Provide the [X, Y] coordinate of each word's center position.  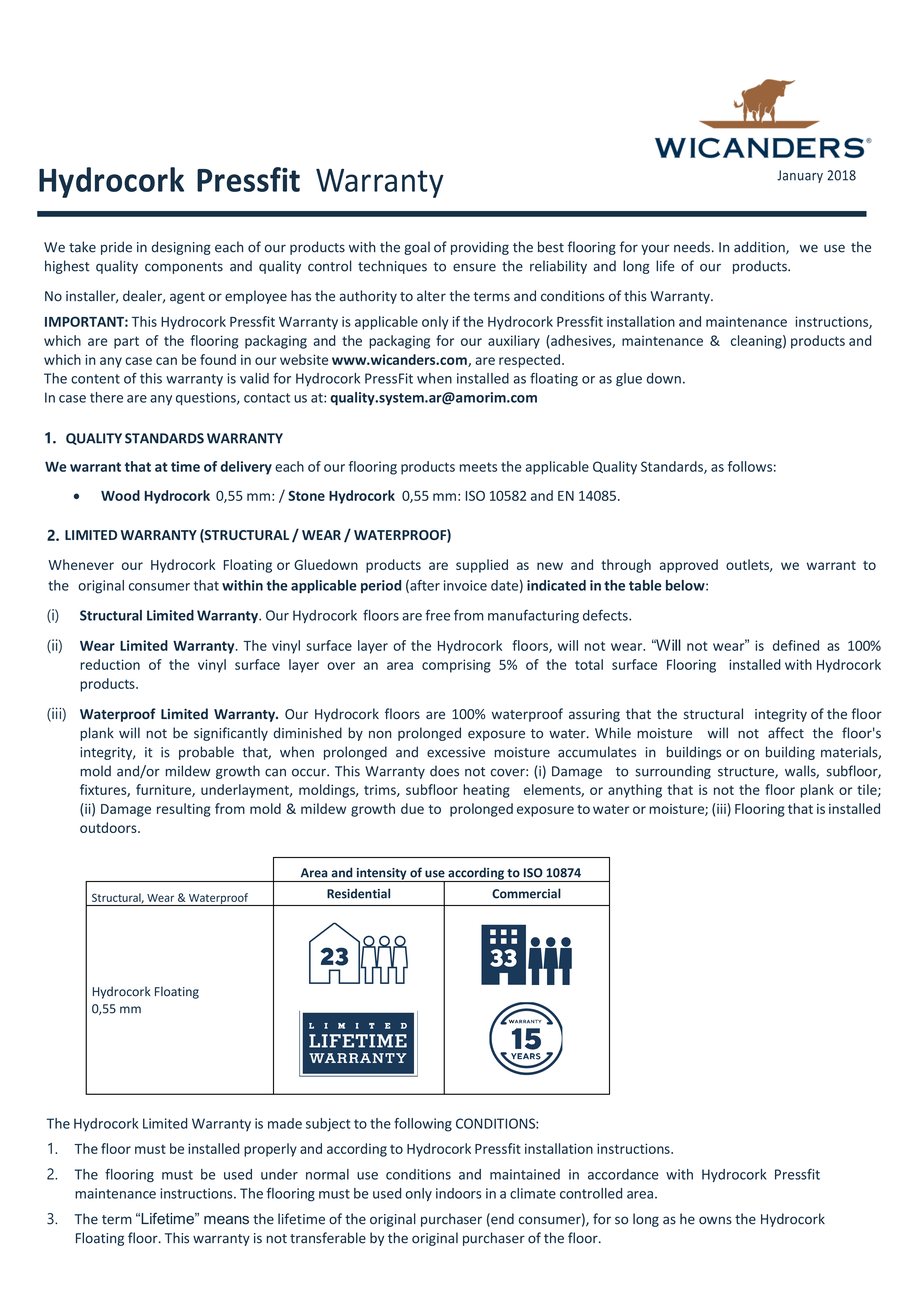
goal [417, 248]
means [226, 1220]
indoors [459, 1193]
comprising [456, 666]
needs [692, 247]
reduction [110, 664]
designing [181, 248]
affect [786, 733]
